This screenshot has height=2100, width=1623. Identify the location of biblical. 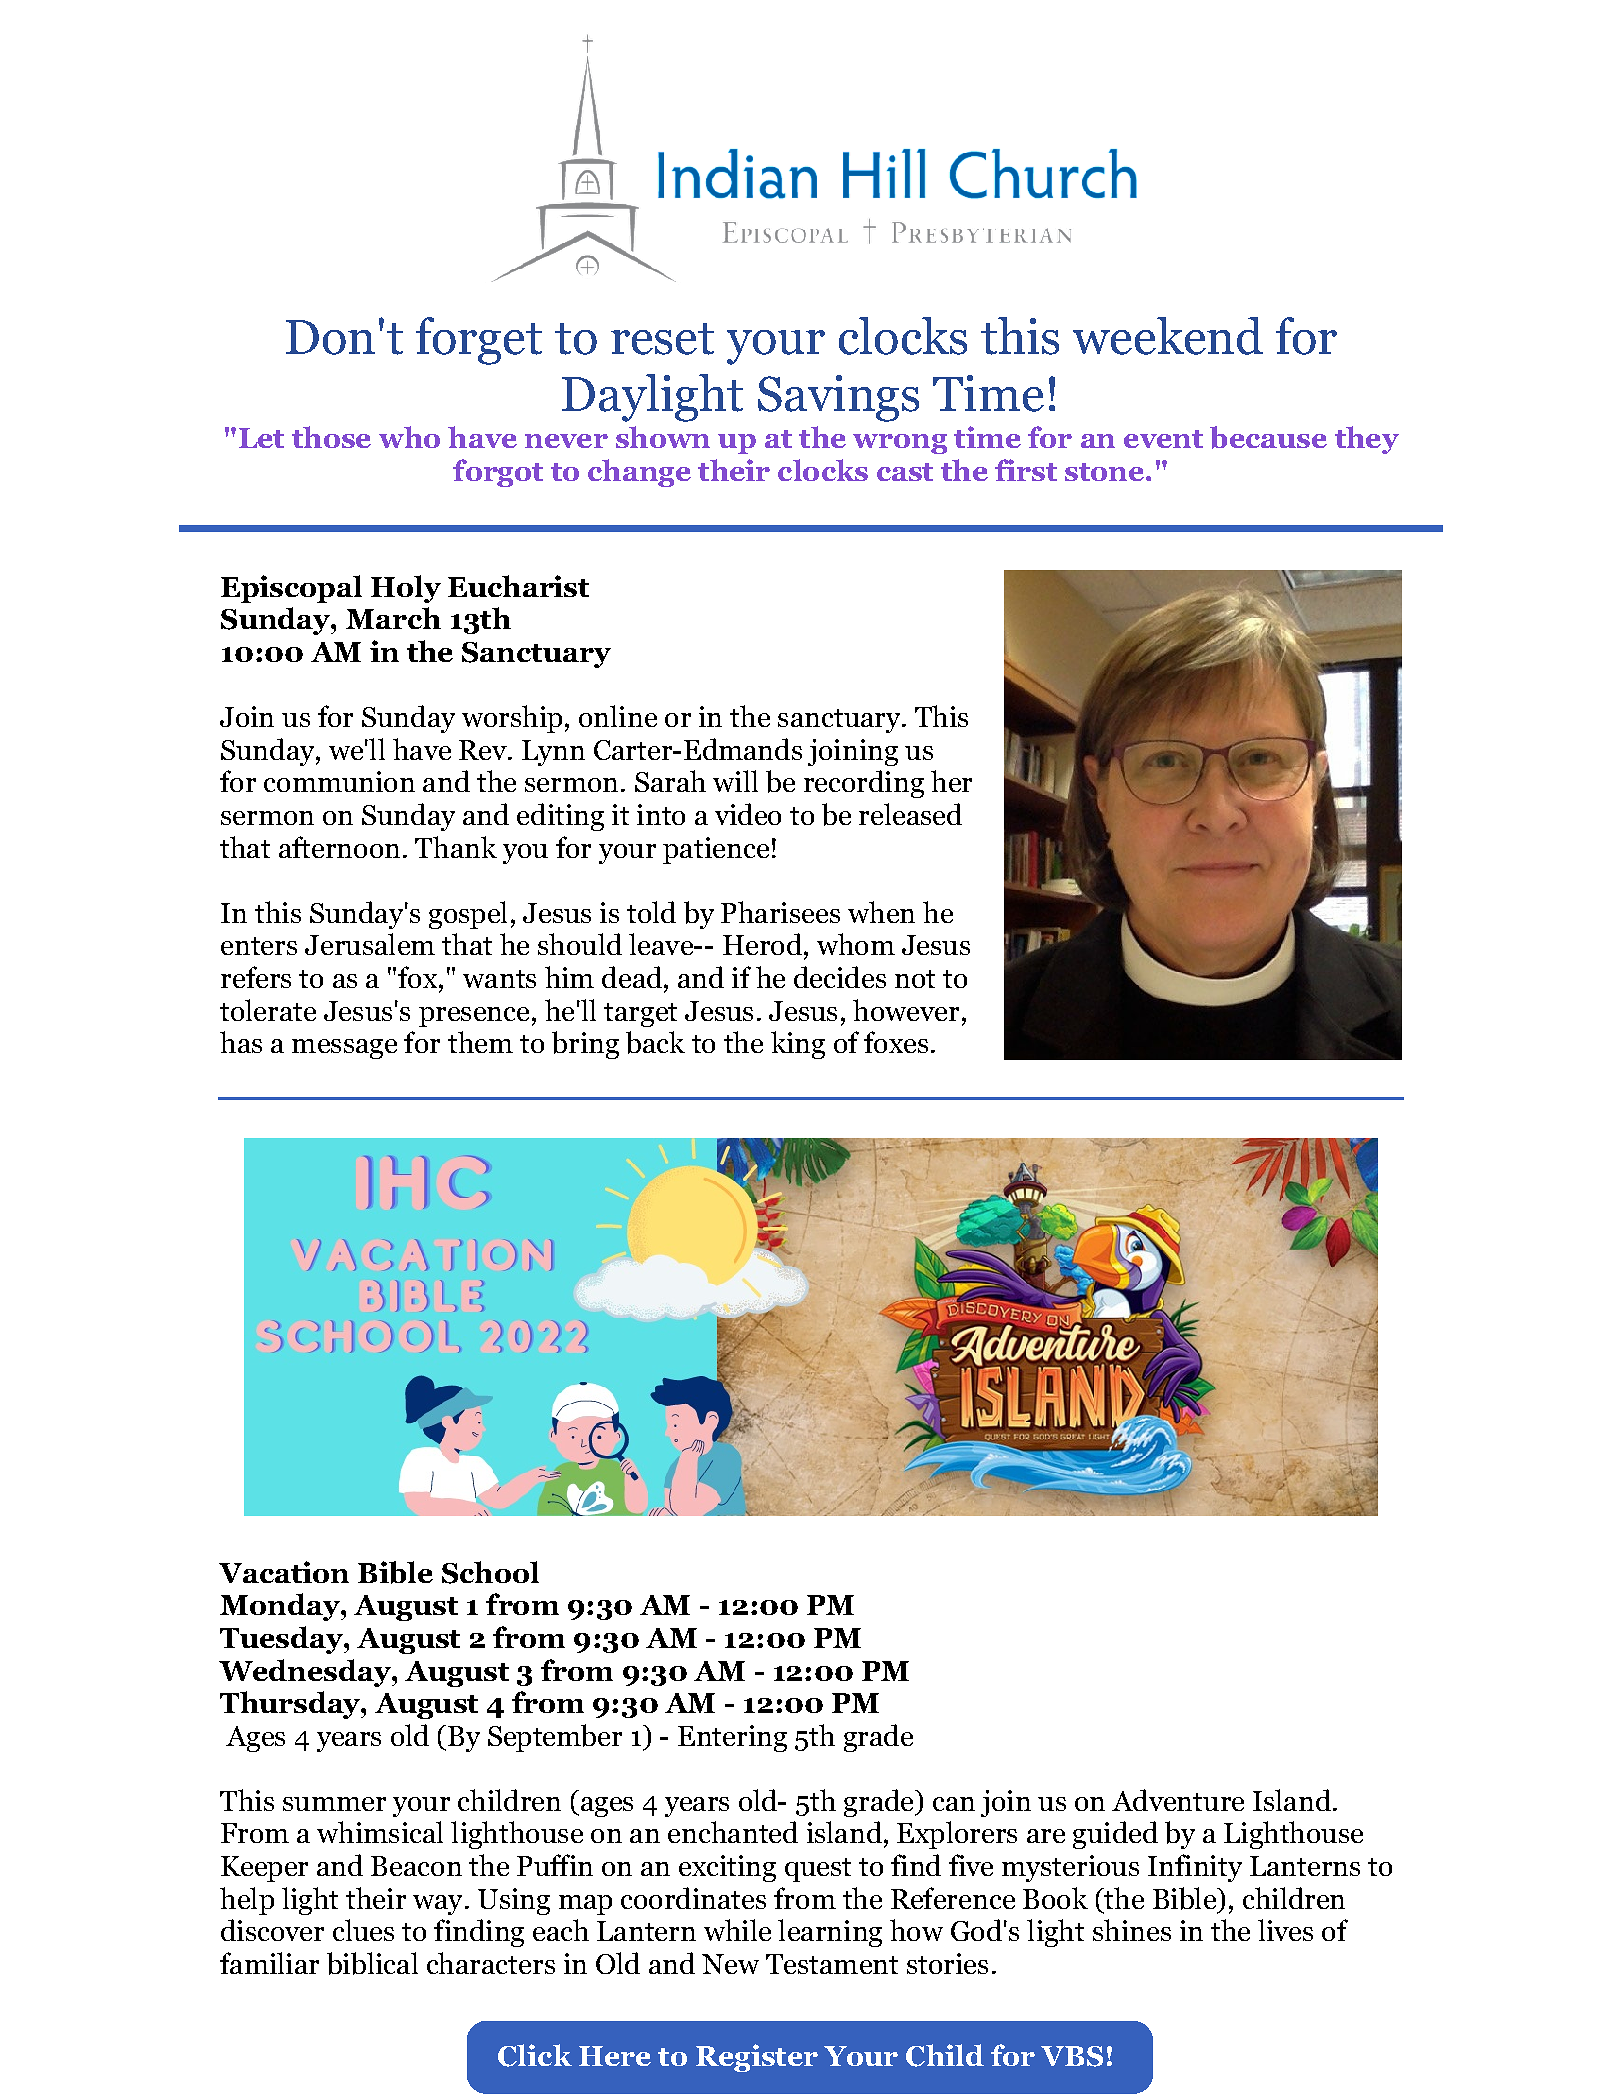
(372, 1963).
